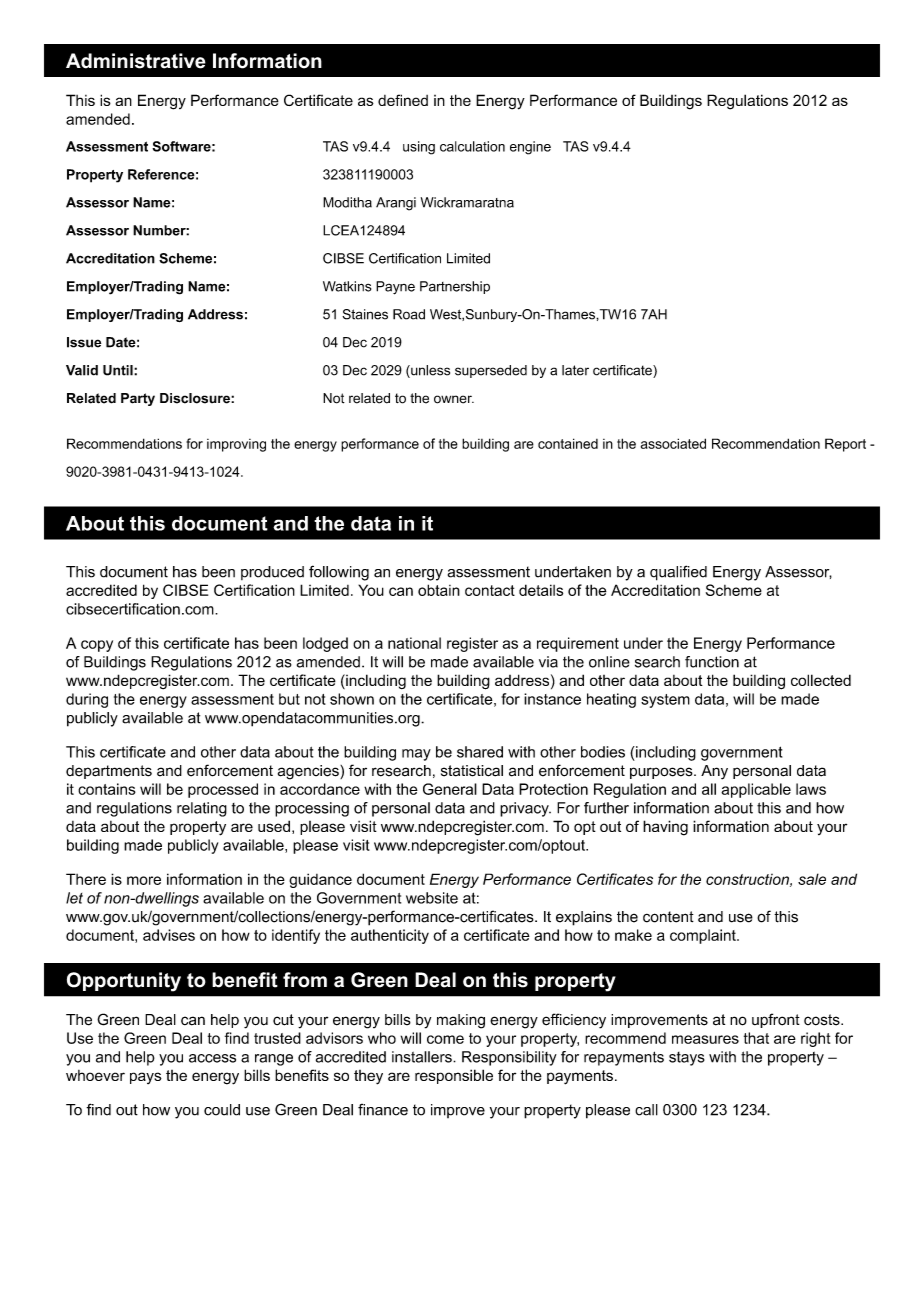  I want to click on owner, so click(454, 399).
